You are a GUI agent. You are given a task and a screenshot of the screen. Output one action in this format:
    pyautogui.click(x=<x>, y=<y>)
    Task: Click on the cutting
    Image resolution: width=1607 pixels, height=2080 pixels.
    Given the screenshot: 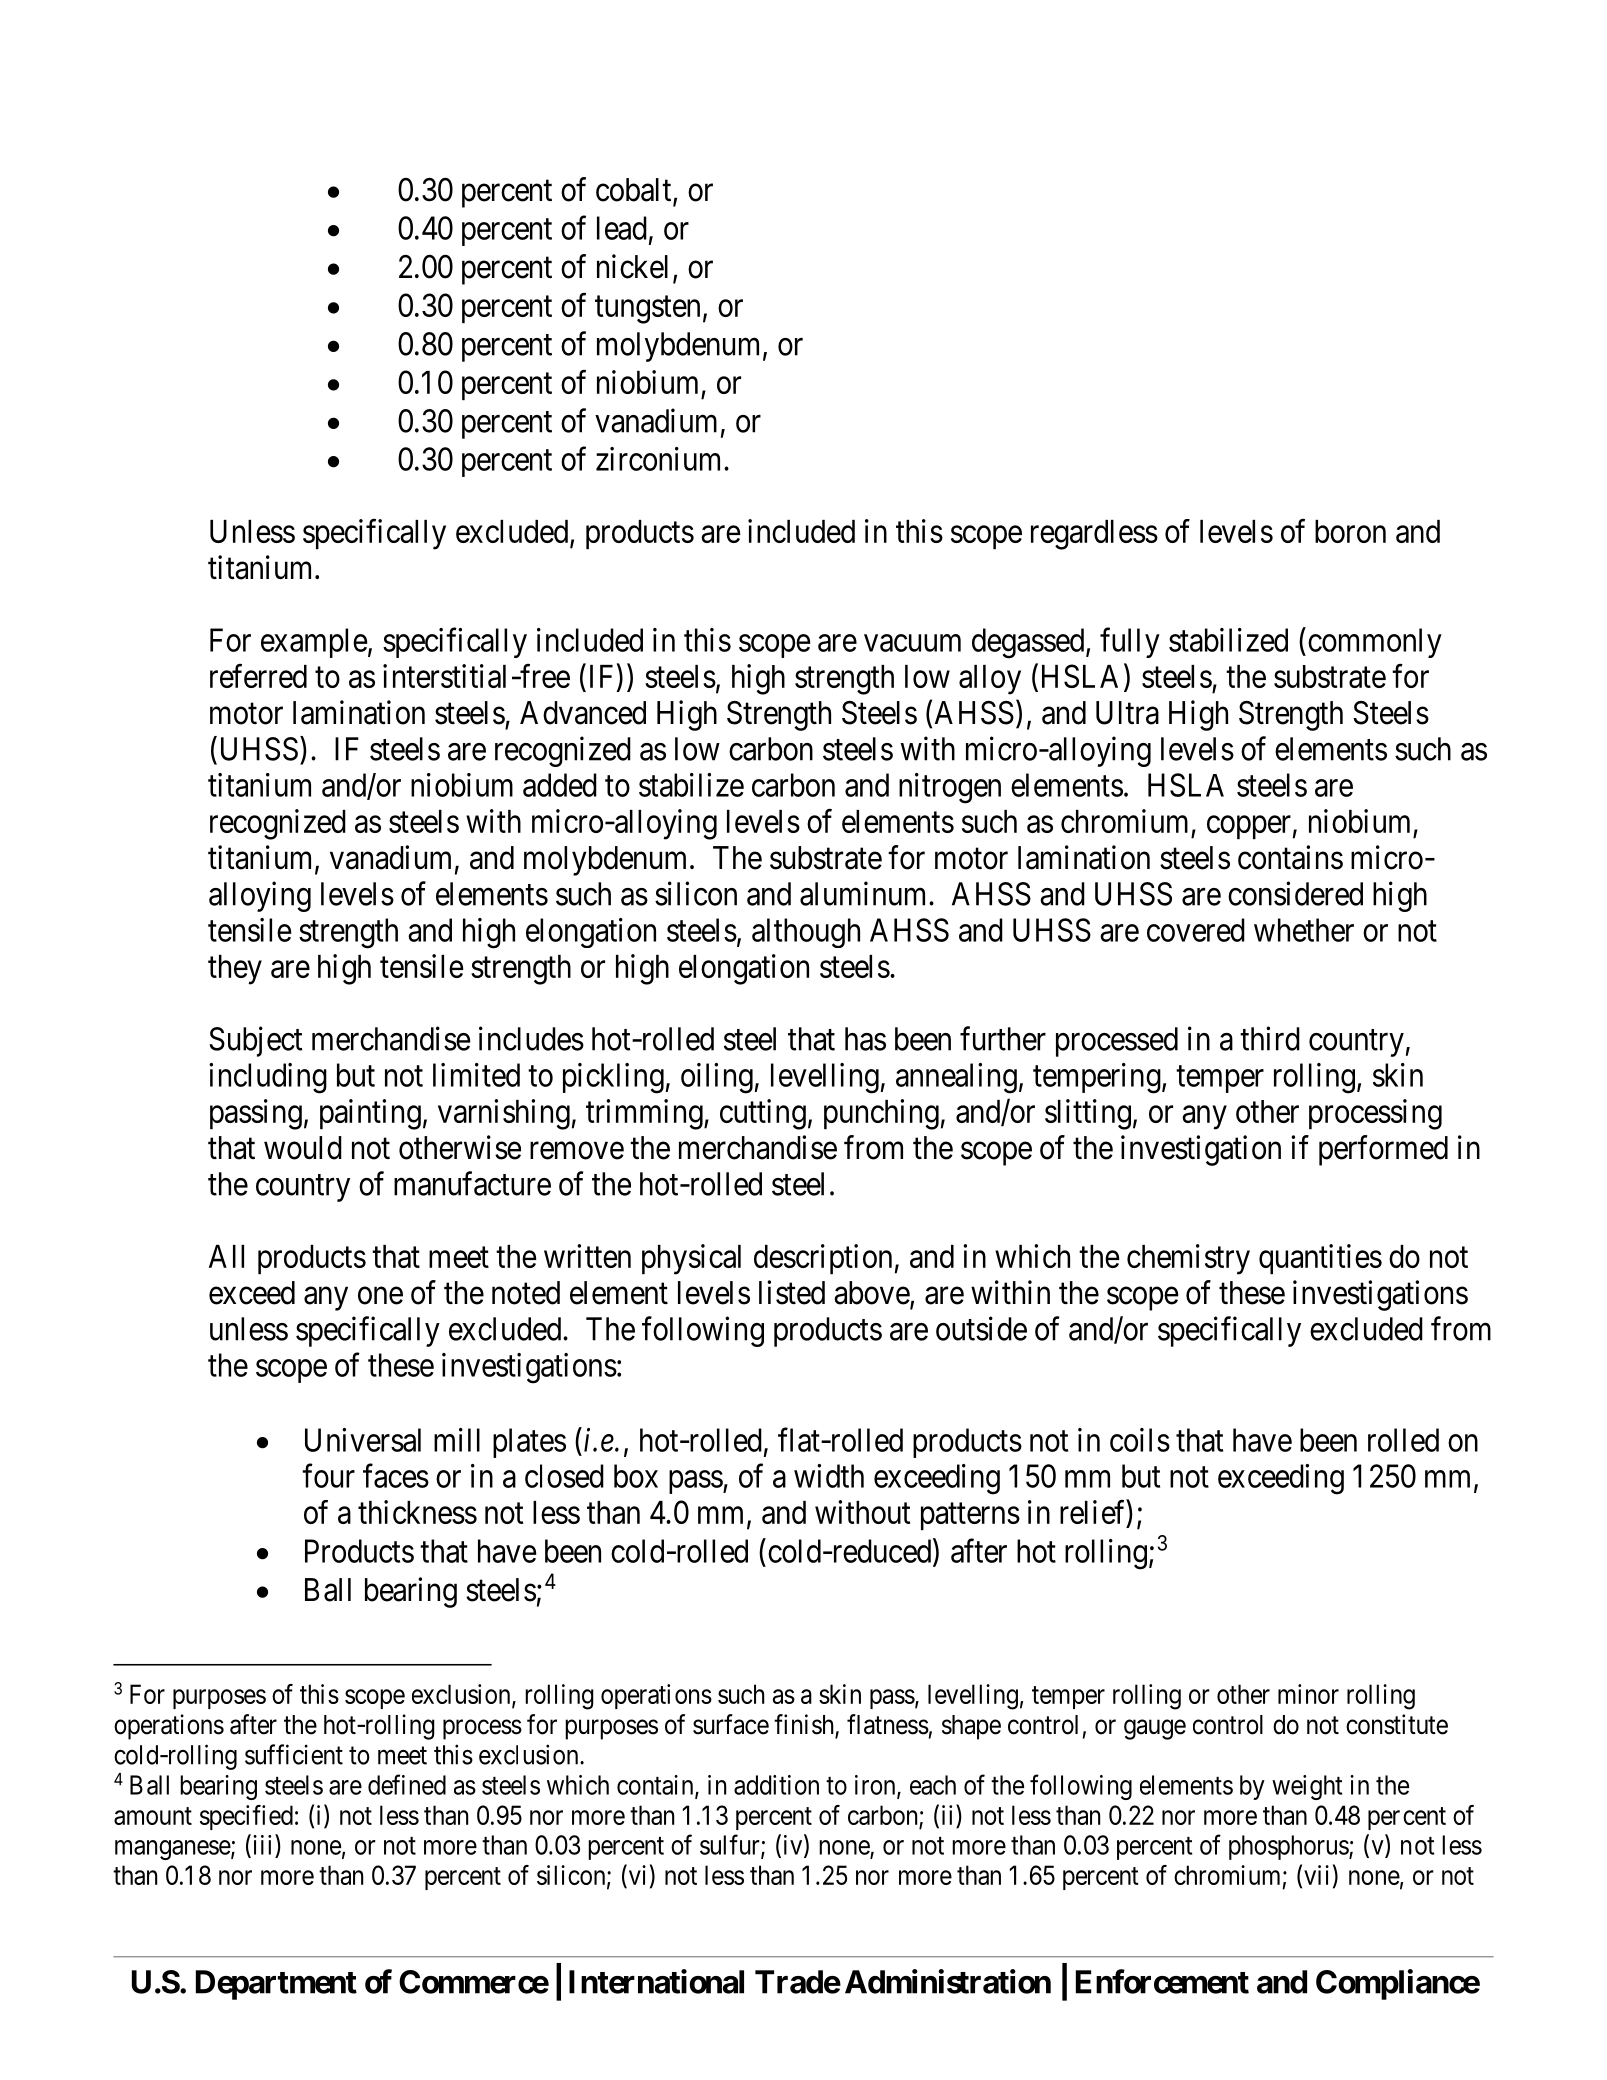 What is the action you would take?
    pyautogui.click(x=763, y=1114)
